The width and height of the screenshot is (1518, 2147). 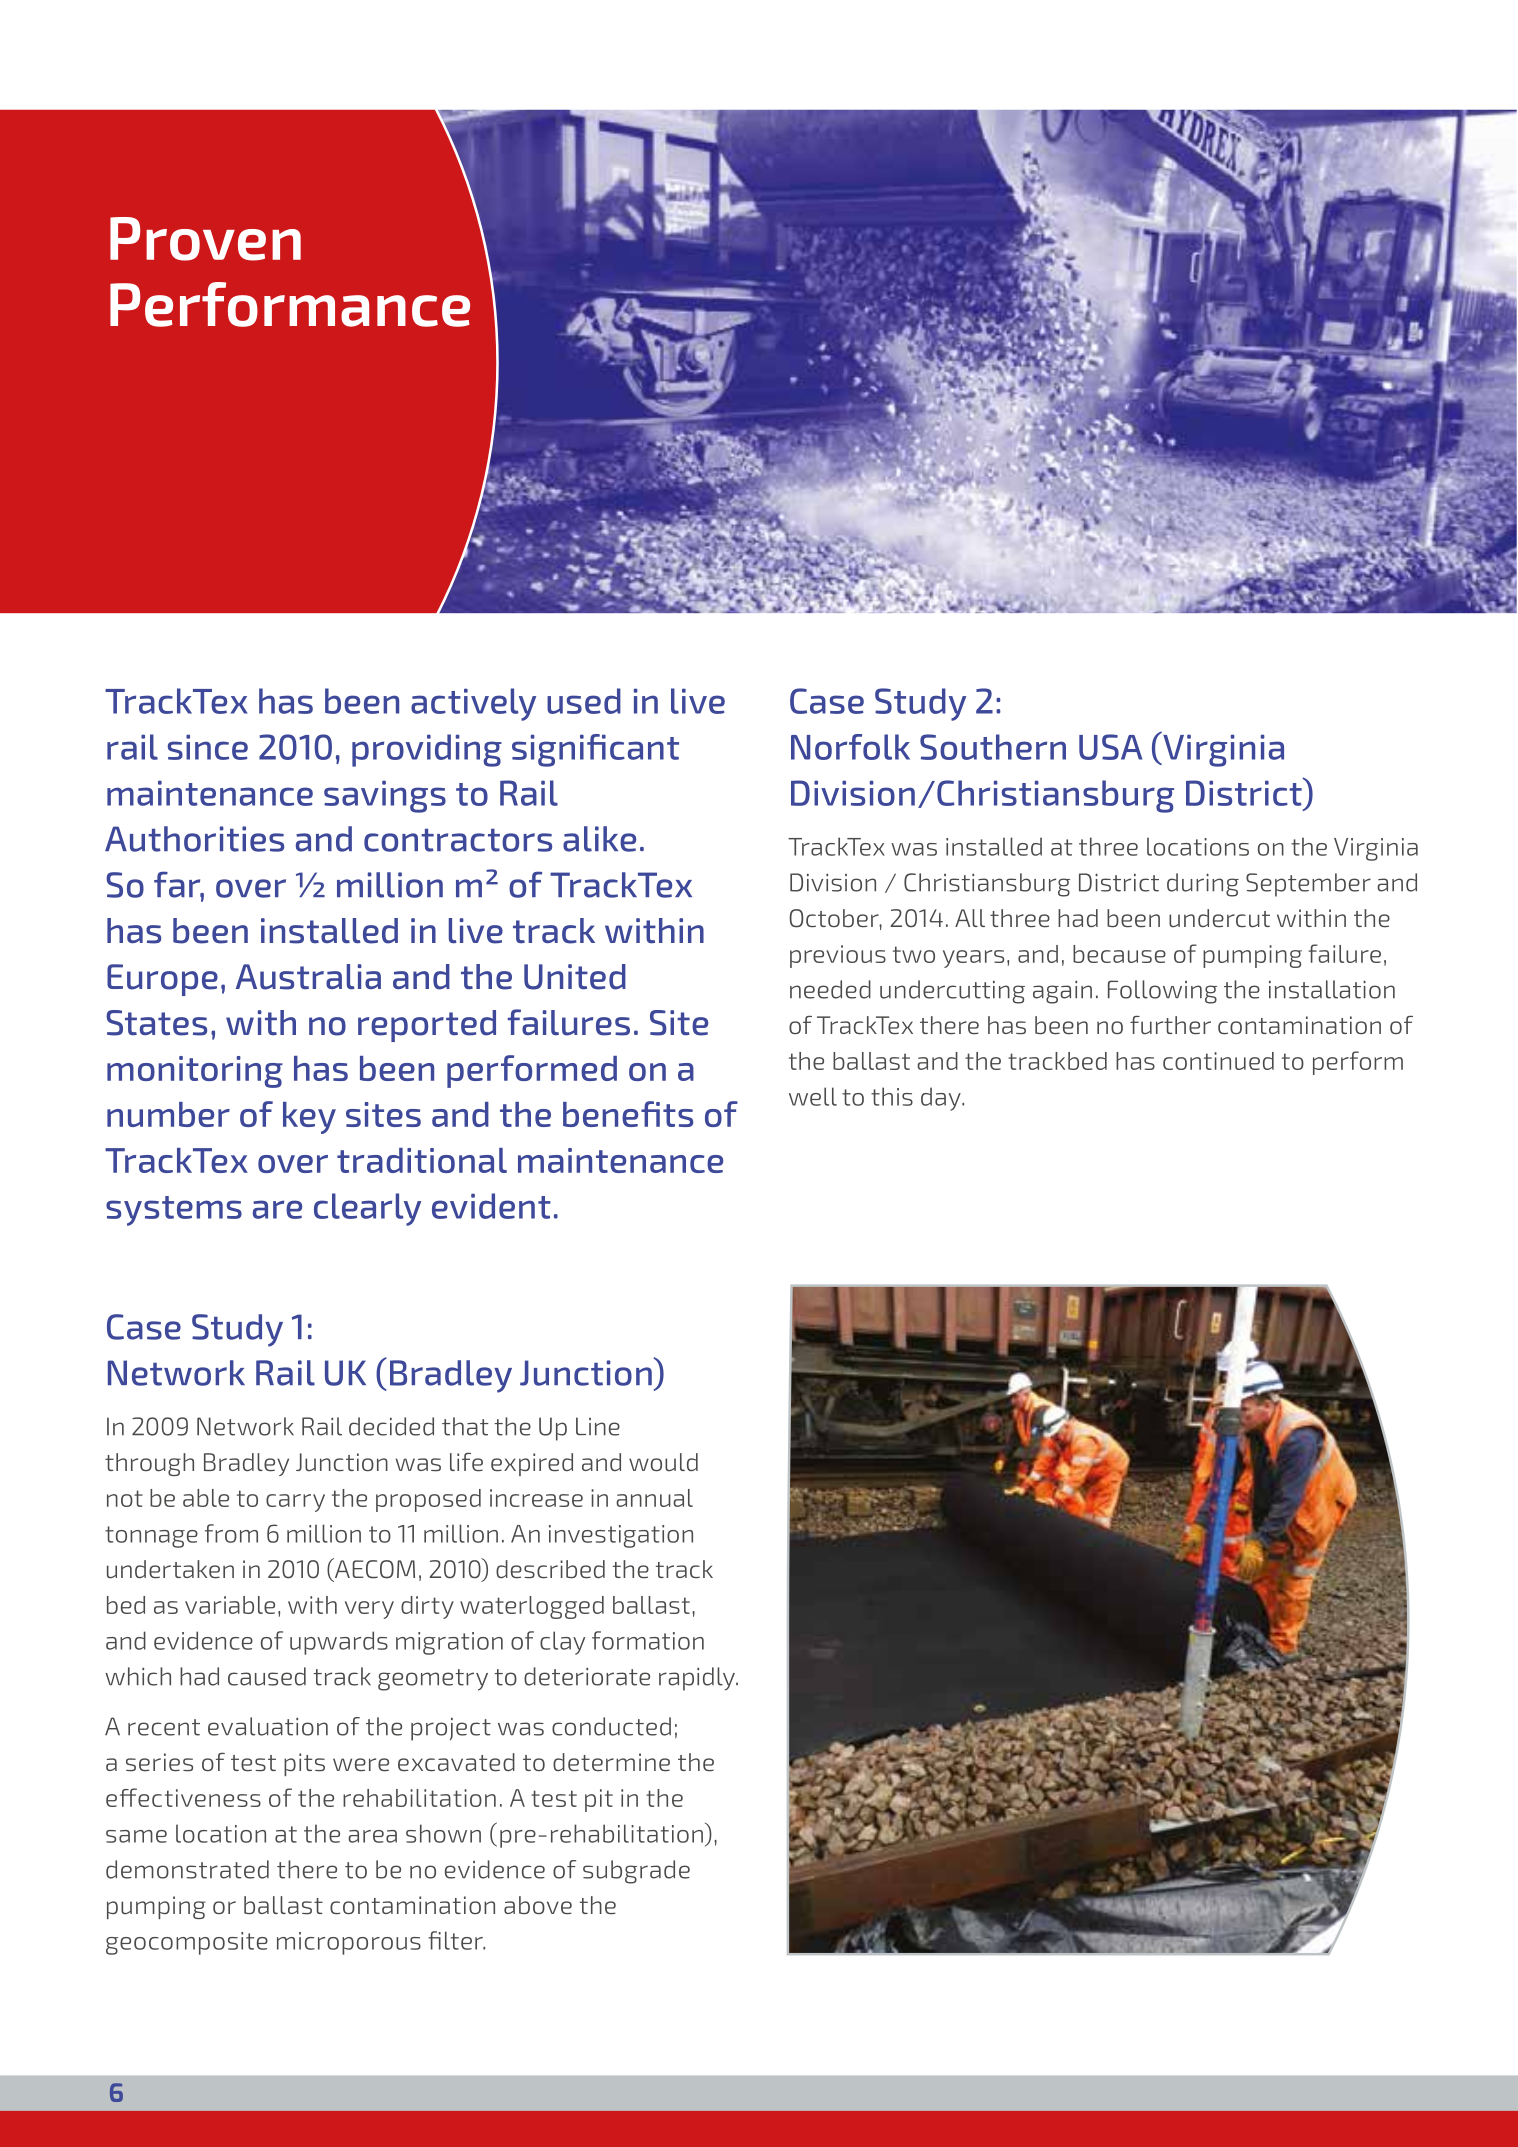 What do you see at coordinates (309, 1118) in the screenshot?
I see `key` at bounding box center [309, 1118].
